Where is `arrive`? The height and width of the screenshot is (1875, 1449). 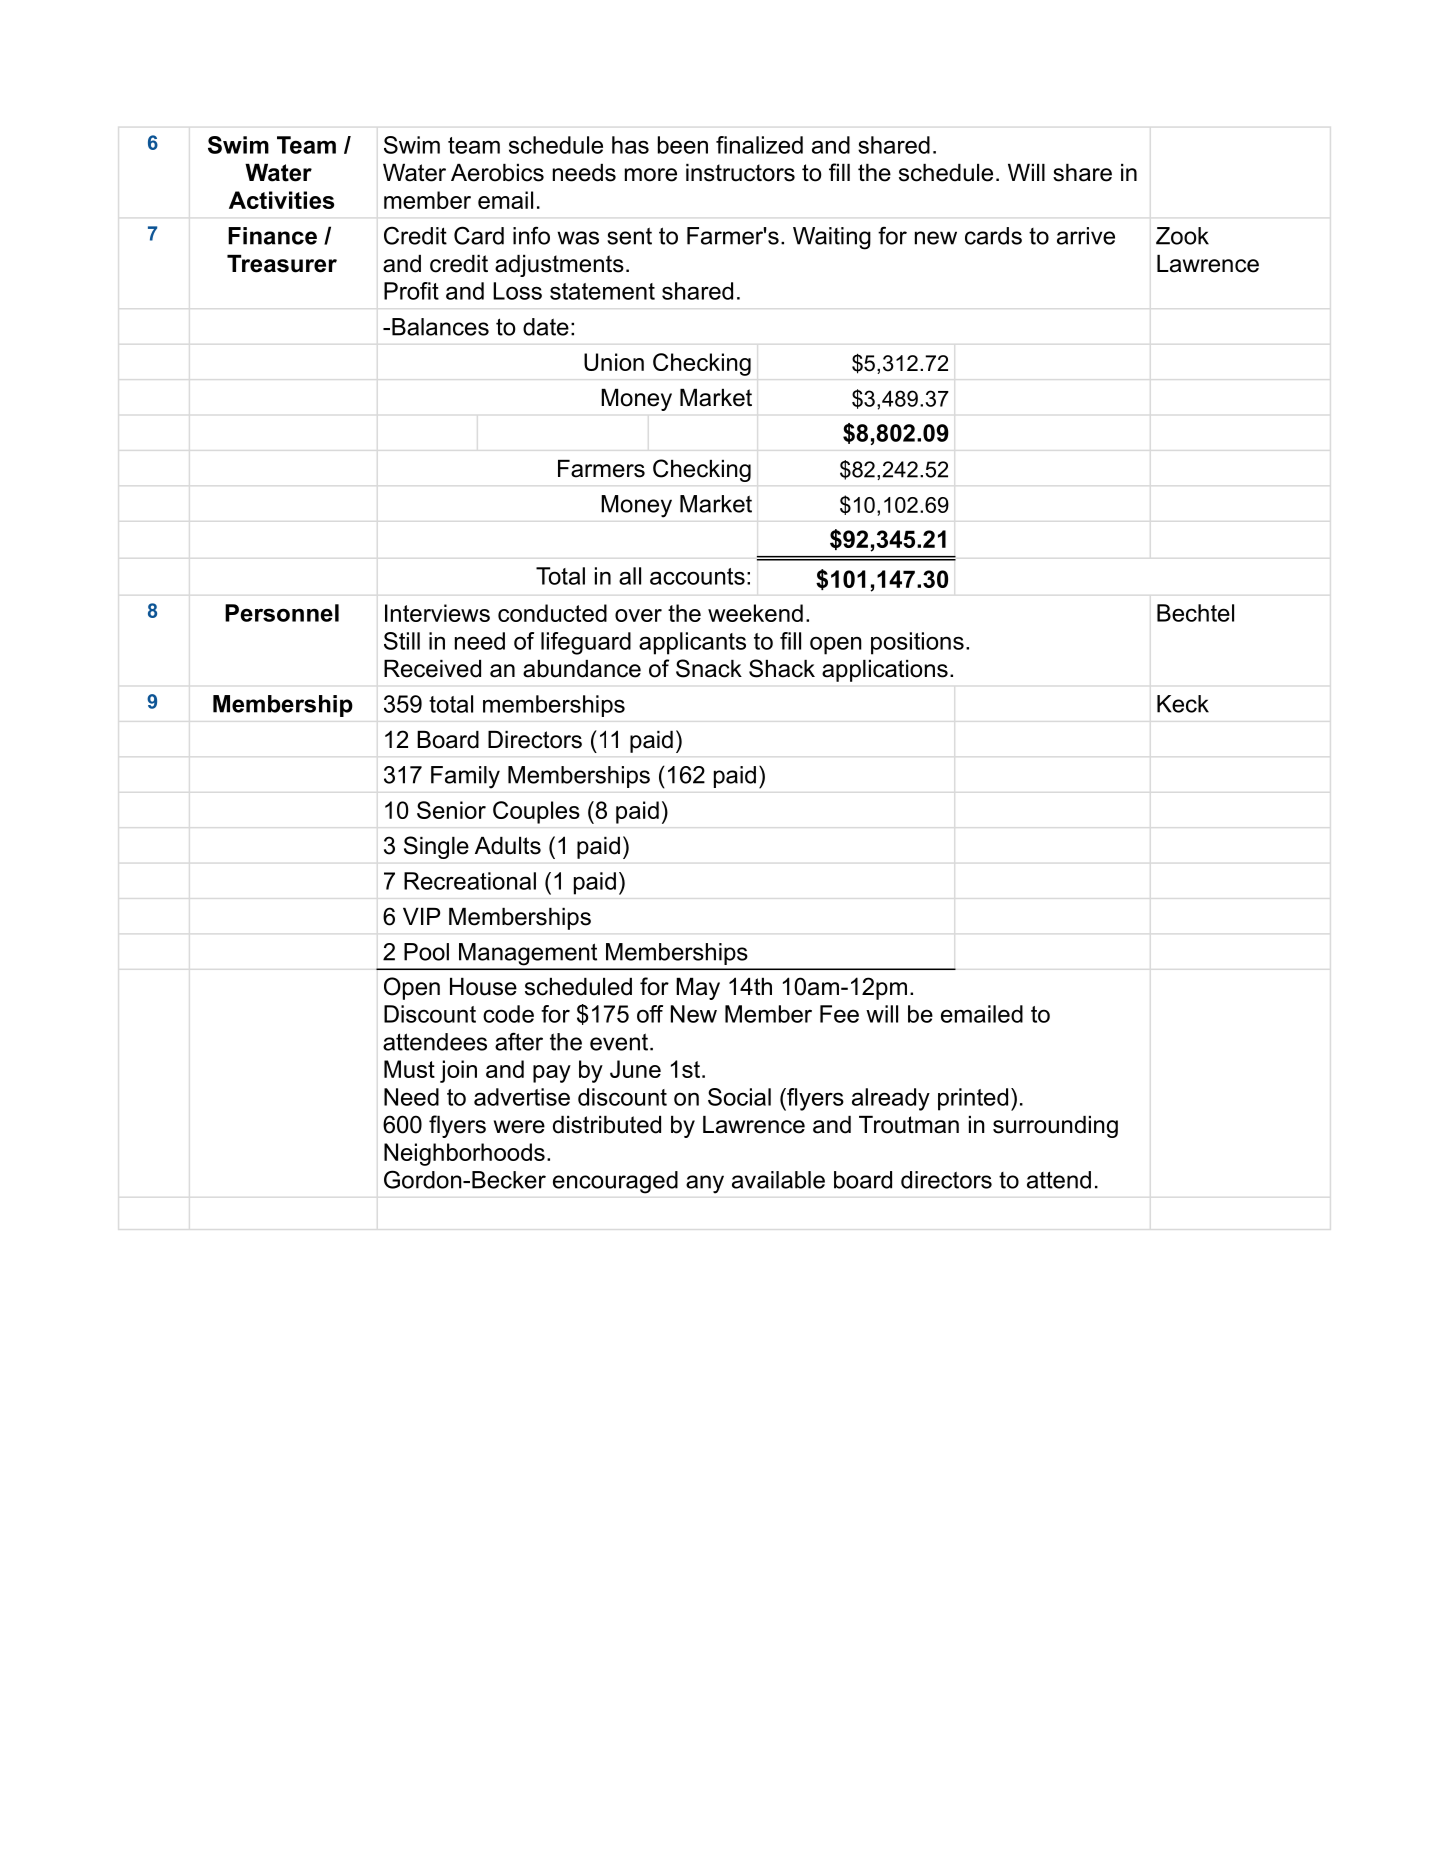 arrive is located at coordinates (1086, 236).
